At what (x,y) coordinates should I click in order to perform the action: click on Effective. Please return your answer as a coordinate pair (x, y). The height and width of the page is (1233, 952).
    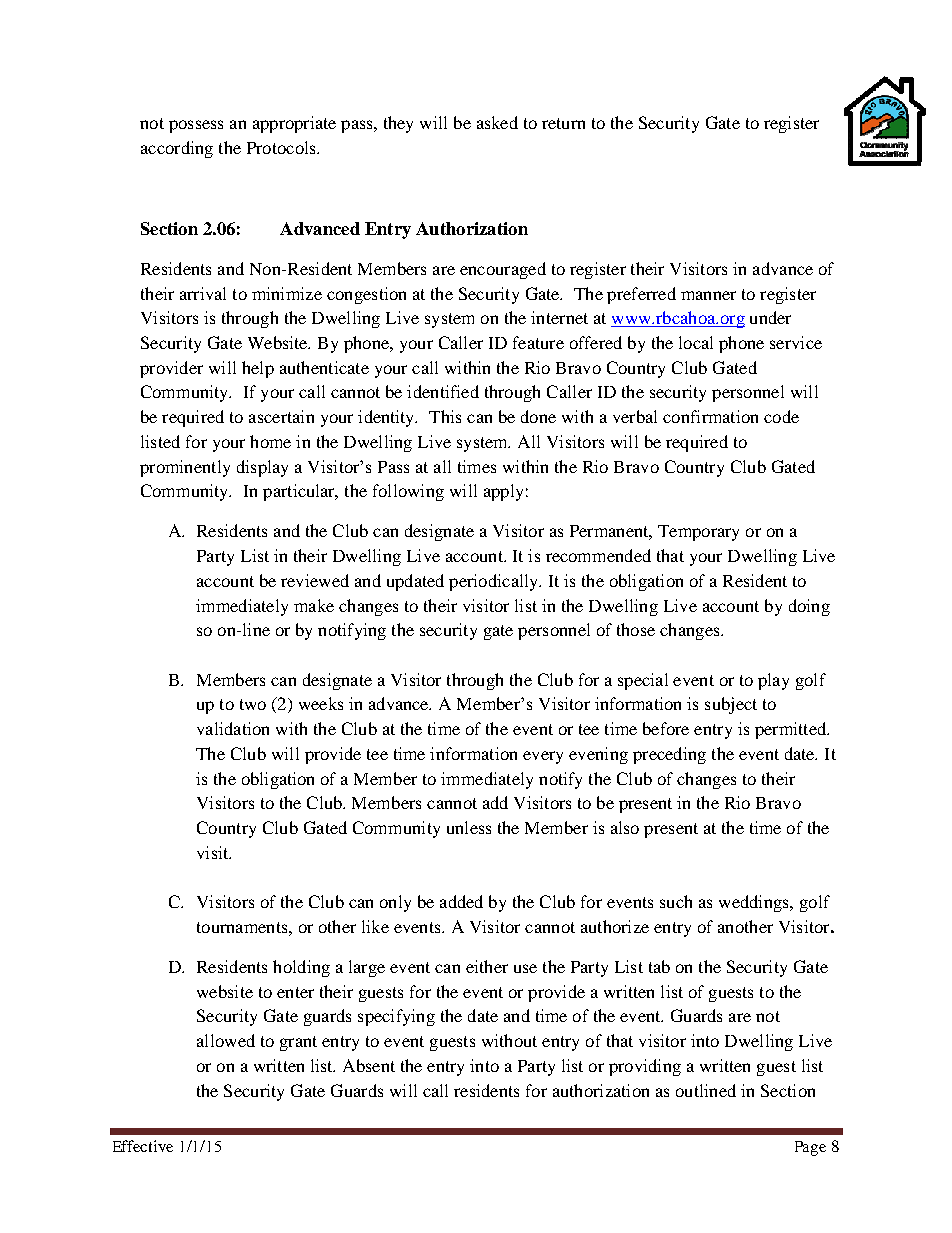
    Looking at the image, I should click on (143, 1146).
